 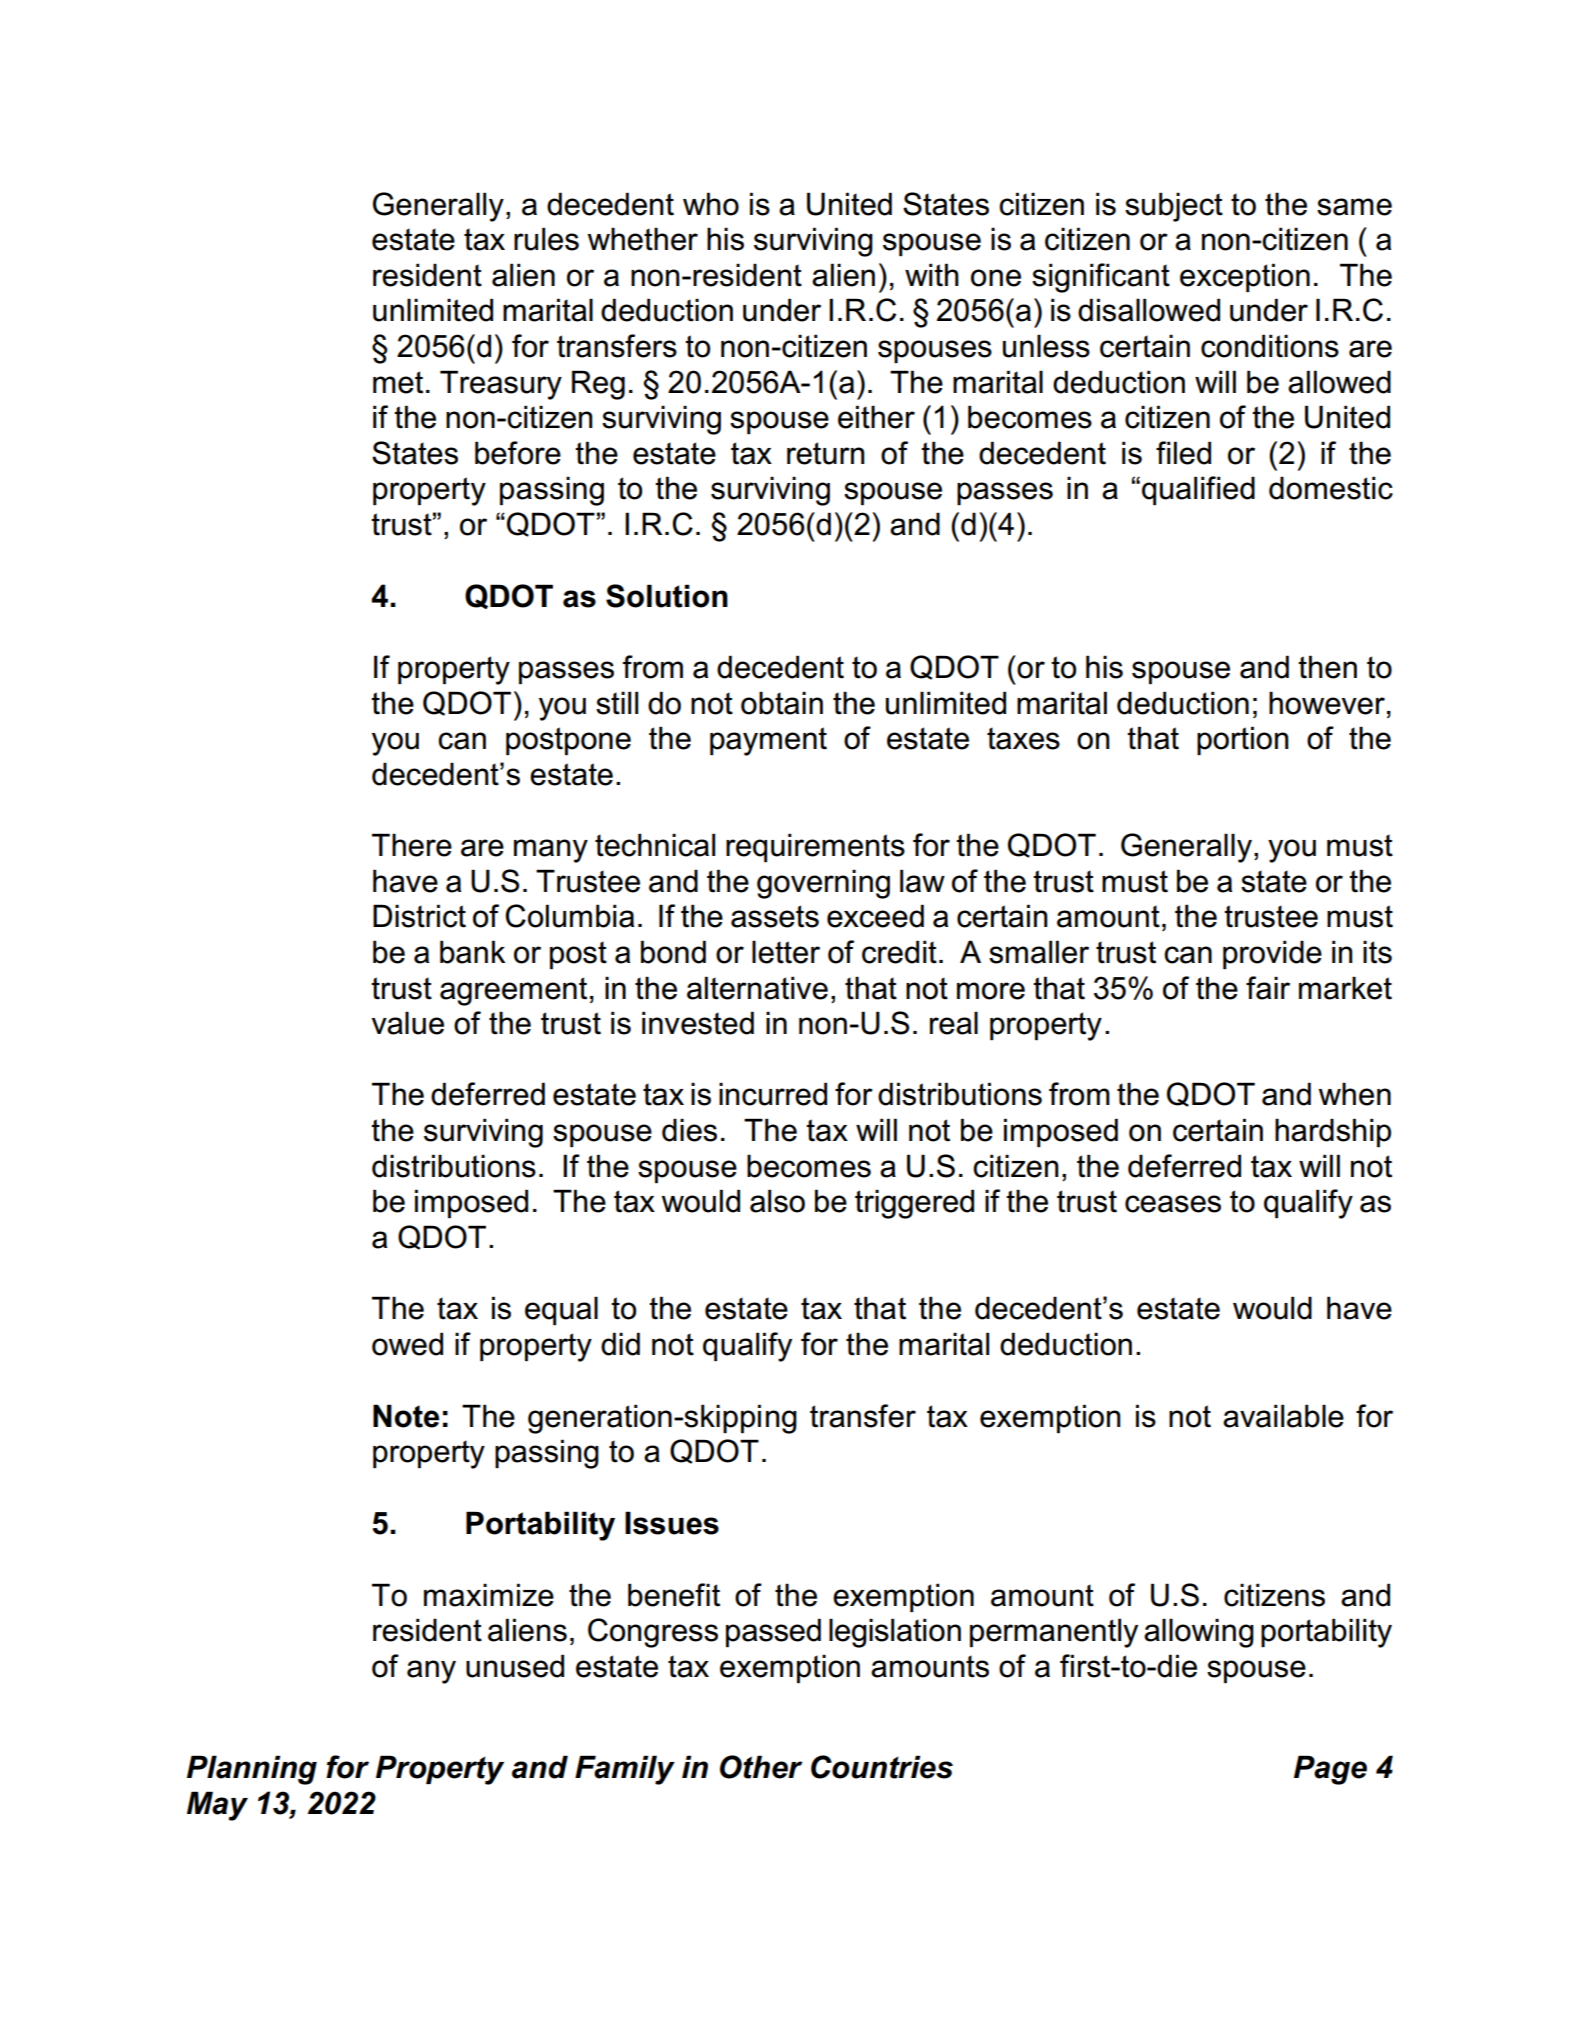 I want to click on Other, so click(x=761, y=1767).
